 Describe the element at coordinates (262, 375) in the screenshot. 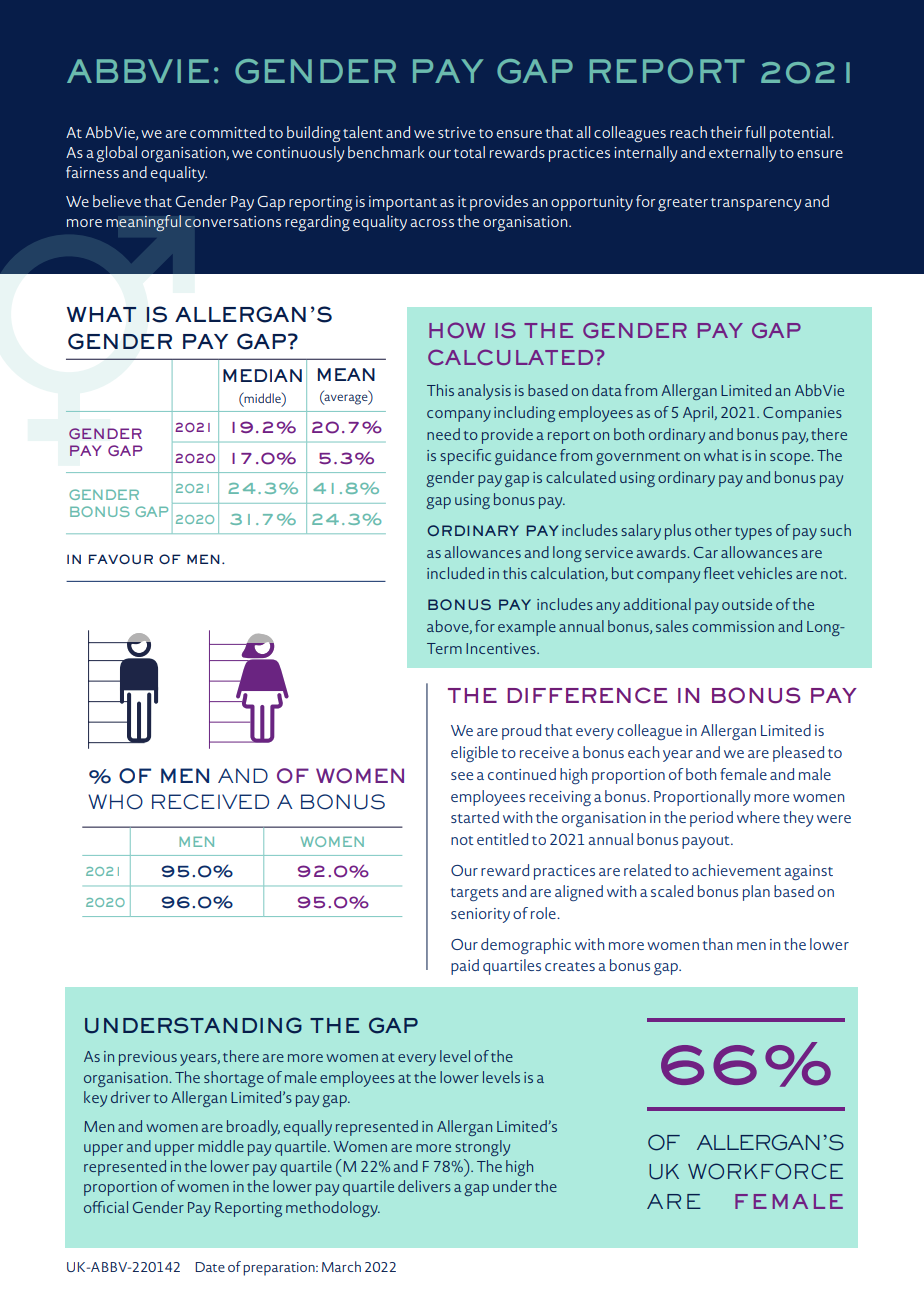

I see `MEDIAN` at that location.
